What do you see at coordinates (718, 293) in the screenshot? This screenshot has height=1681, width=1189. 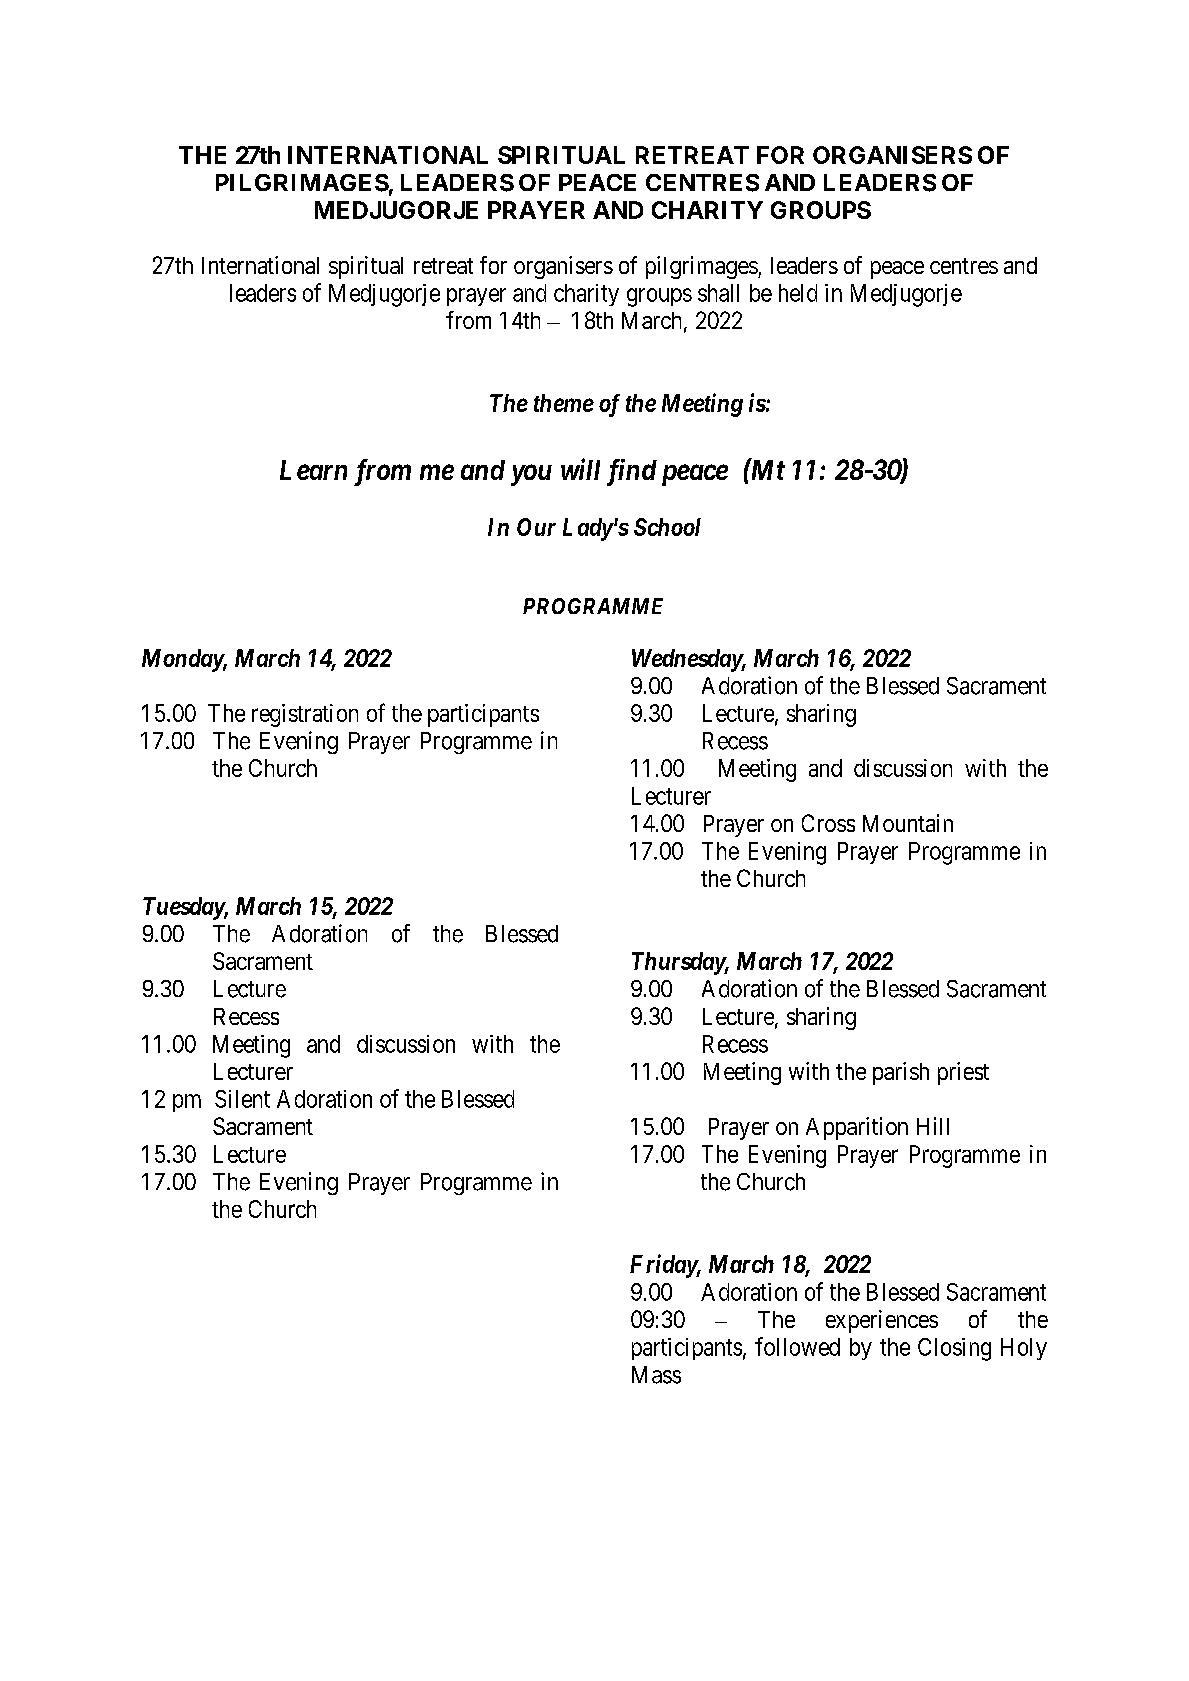 I see `shall` at bounding box center [718, 293].
